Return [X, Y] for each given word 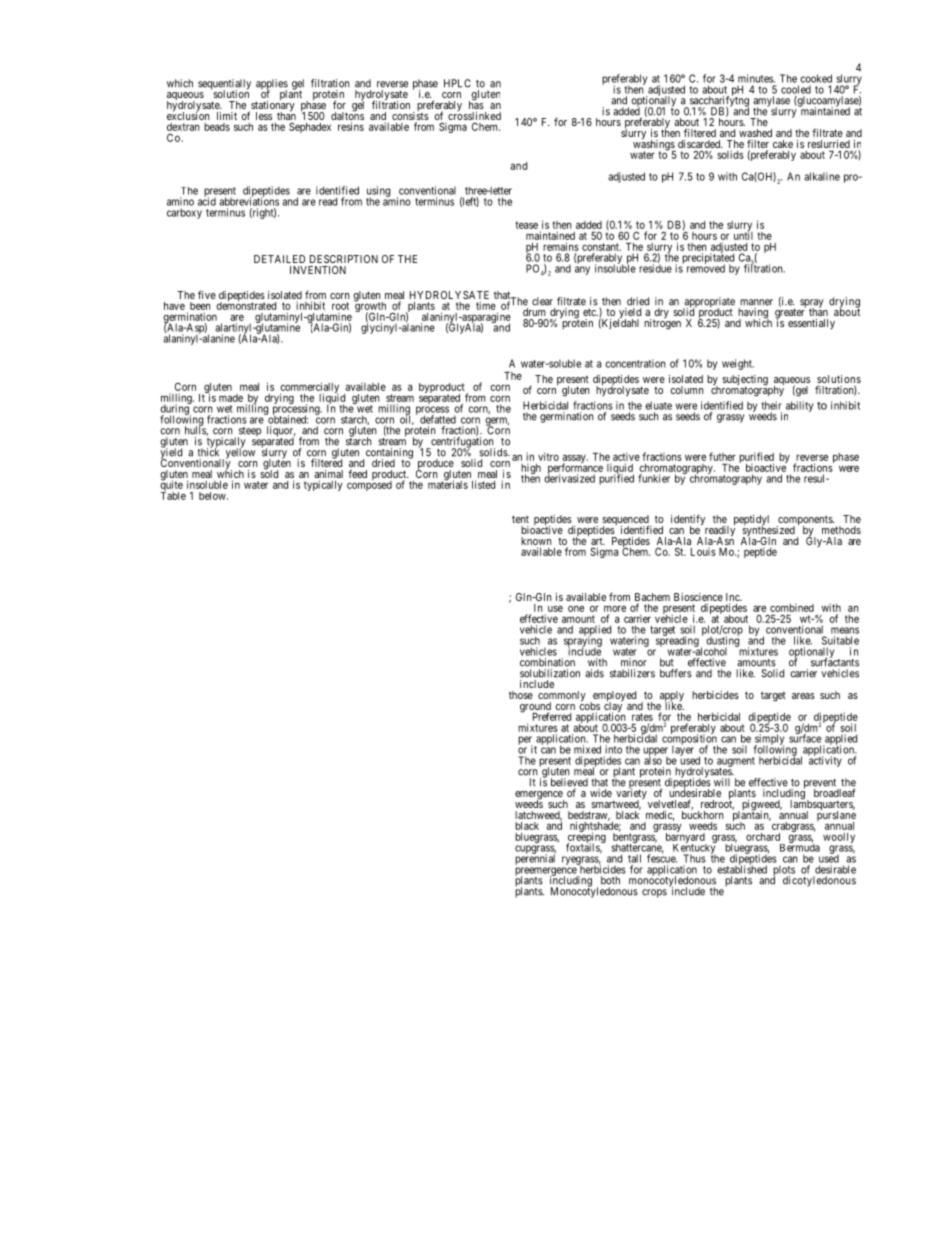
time [486, 305]
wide [601, 793]
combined [792, 608]
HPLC [457, 83]
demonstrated [246, 305]
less [264, 116]
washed [755, 133]
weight [738, 364]
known [536, 541]
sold [269, 473]
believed [569, 782]
